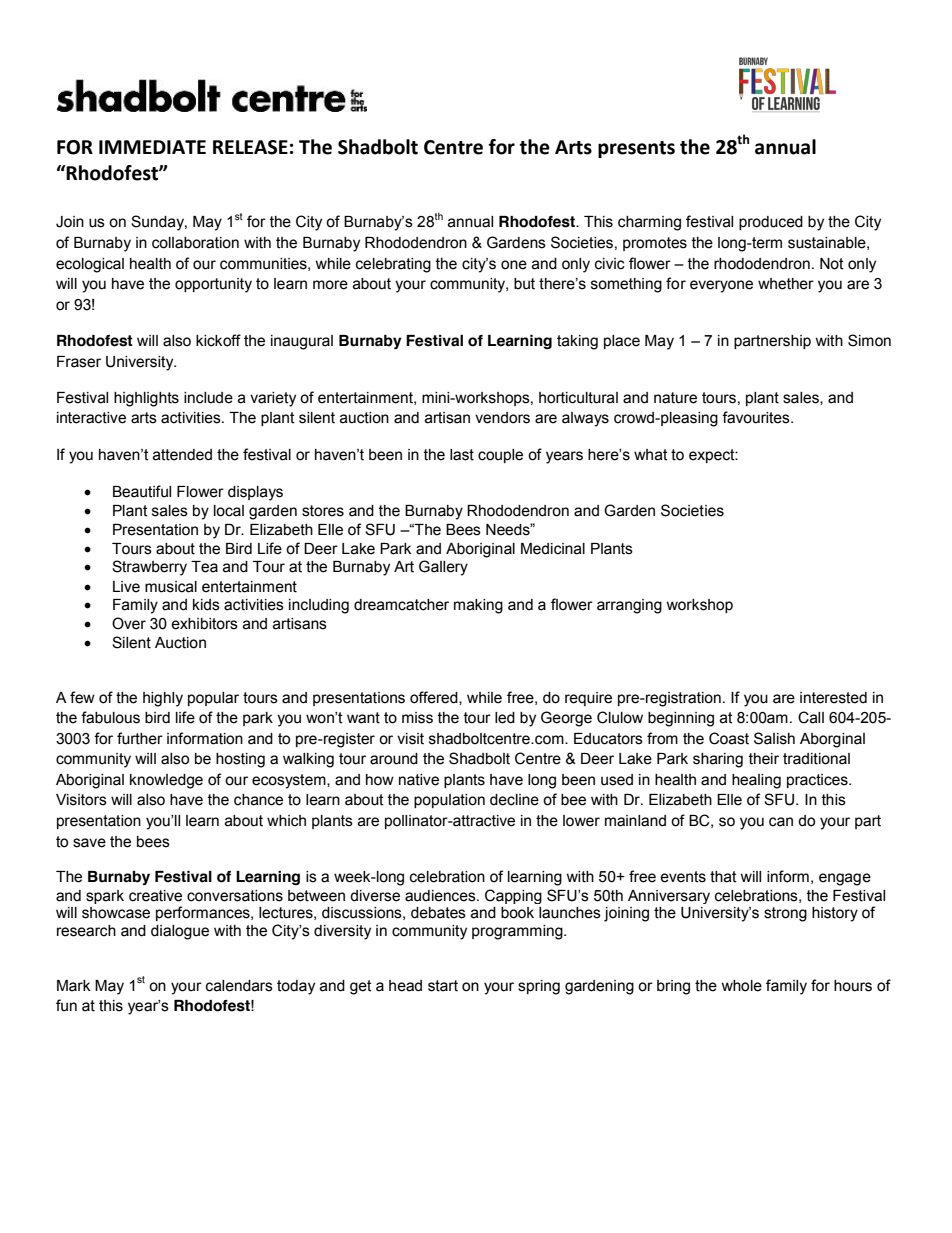 The width and height of the page is (952, 1233). What do you see at coordinates (152, 147) in the page?
I see `IMMEDIATE` at bounding box center [152, 147].
